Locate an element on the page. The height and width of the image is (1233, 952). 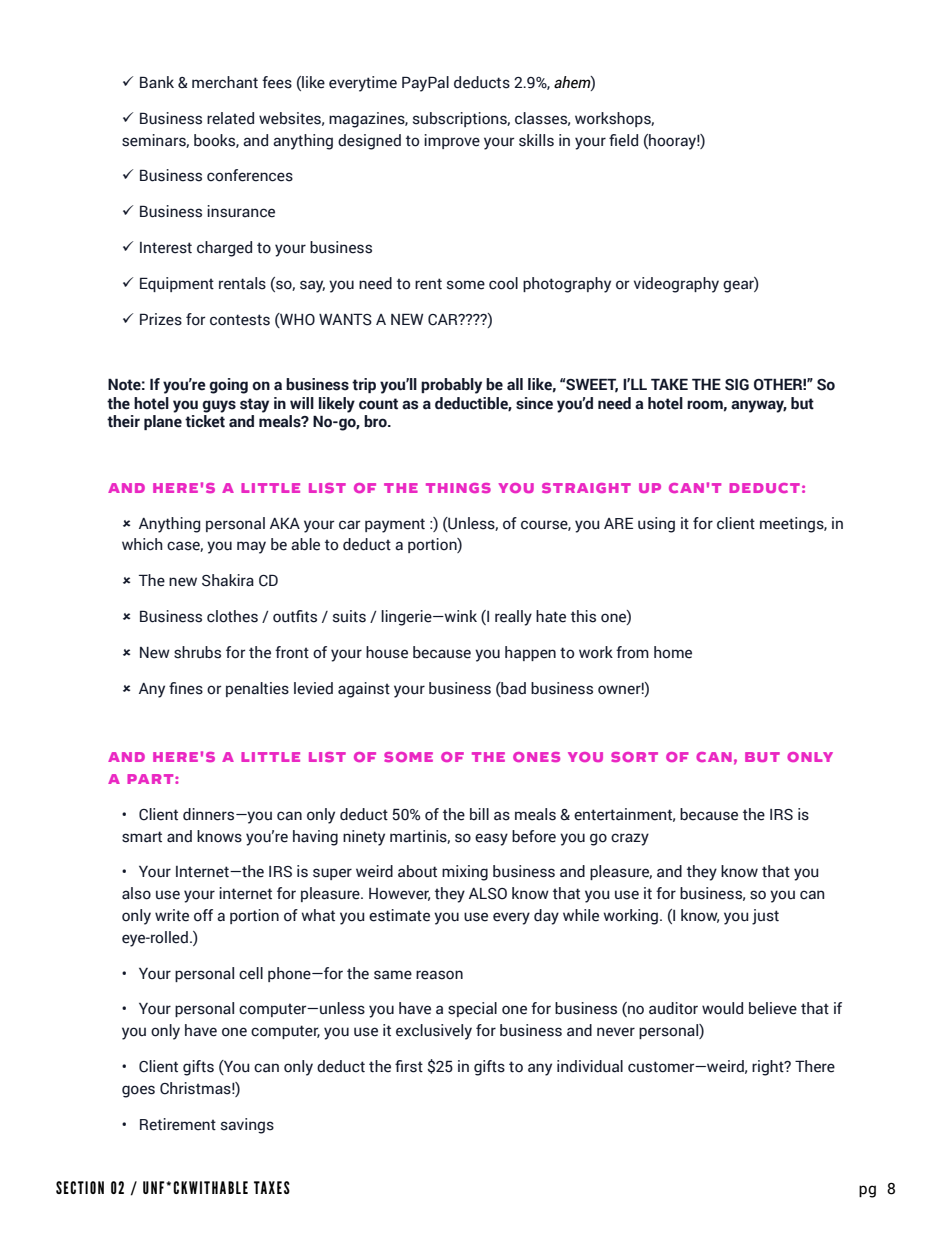
home is located at coordinates (673, 652).
